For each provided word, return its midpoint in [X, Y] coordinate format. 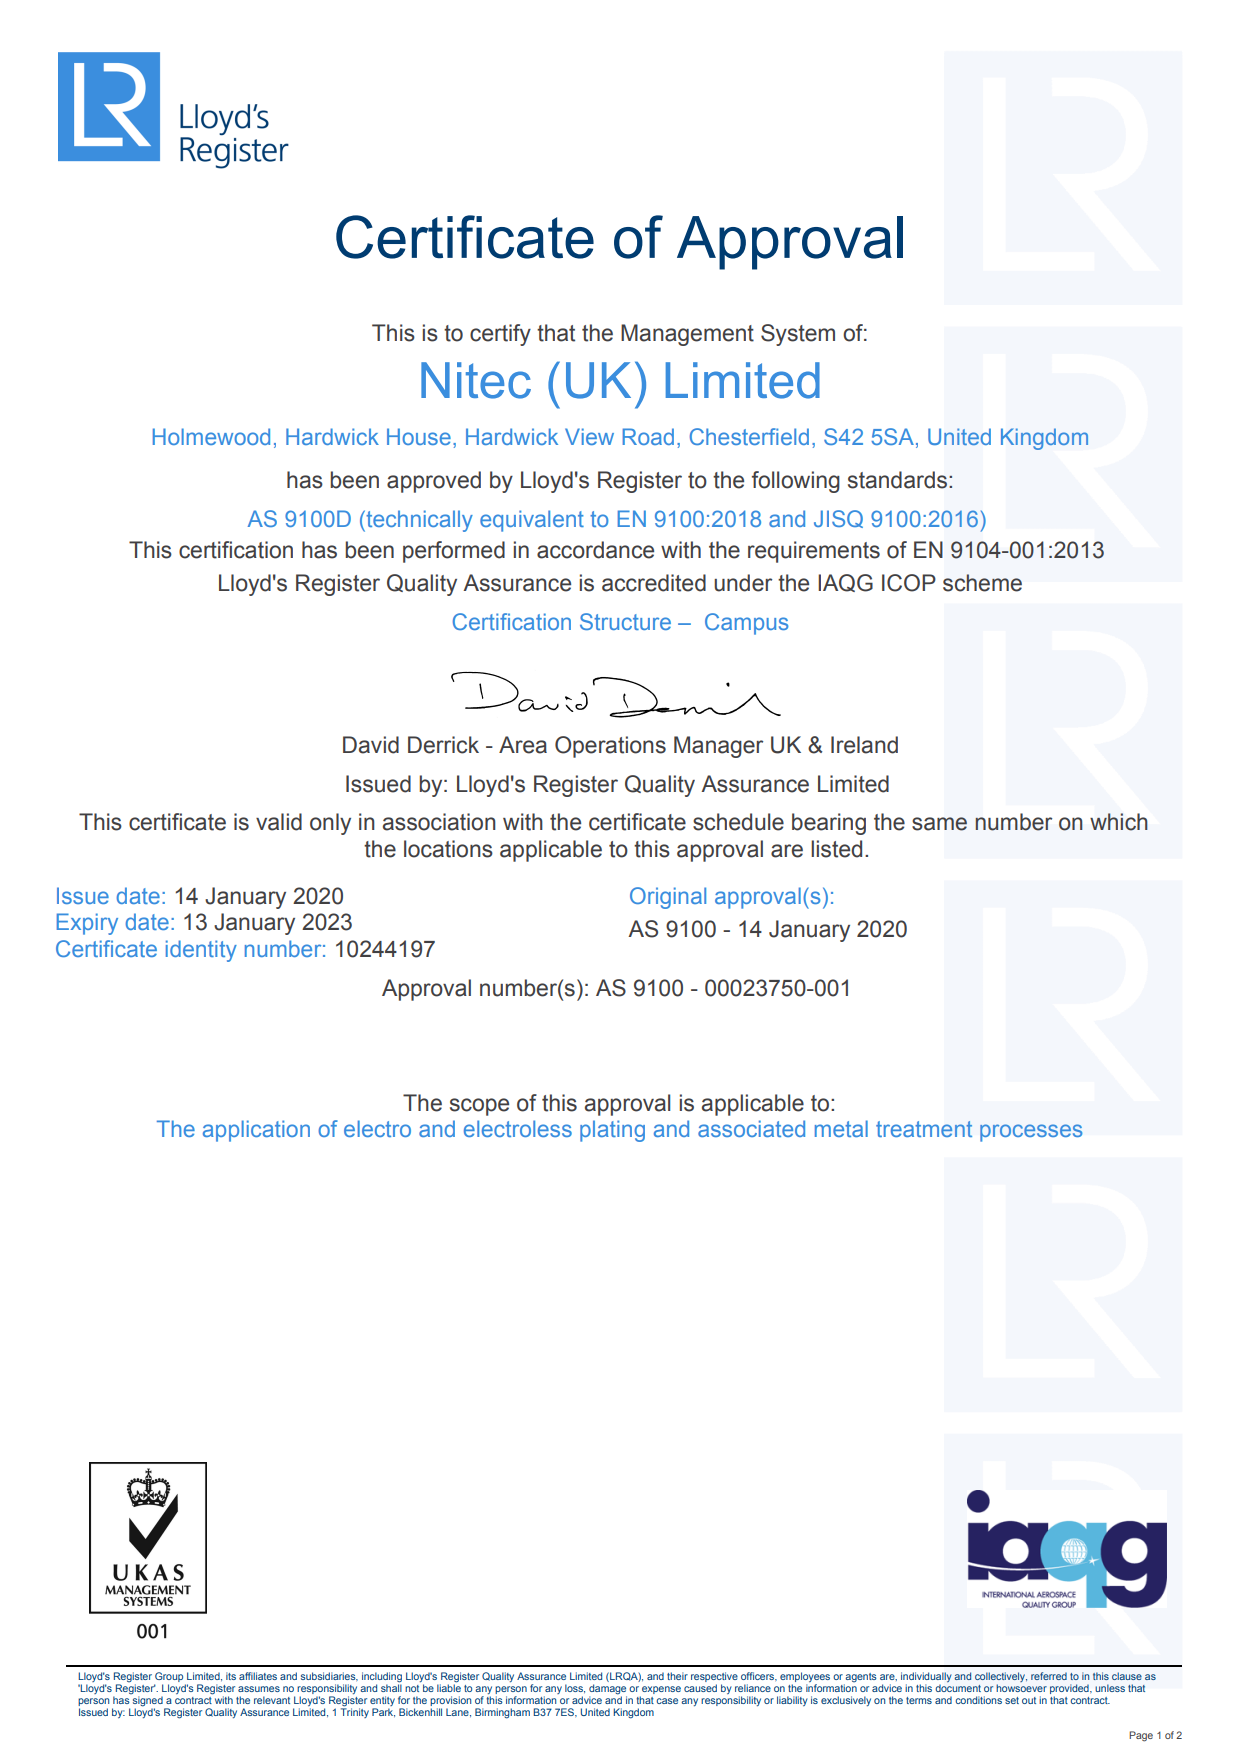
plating [612, 1131]
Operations [610, 747]
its [231, 1676]
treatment [924, 1129]
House [419, 436]
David [371, 745]
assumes [259, 1689]
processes [1031, 1133]
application [256, 1131]
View [589, 436]
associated [751, 1128]
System [798, 335]
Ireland [864, 745]
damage [608, 1690]
